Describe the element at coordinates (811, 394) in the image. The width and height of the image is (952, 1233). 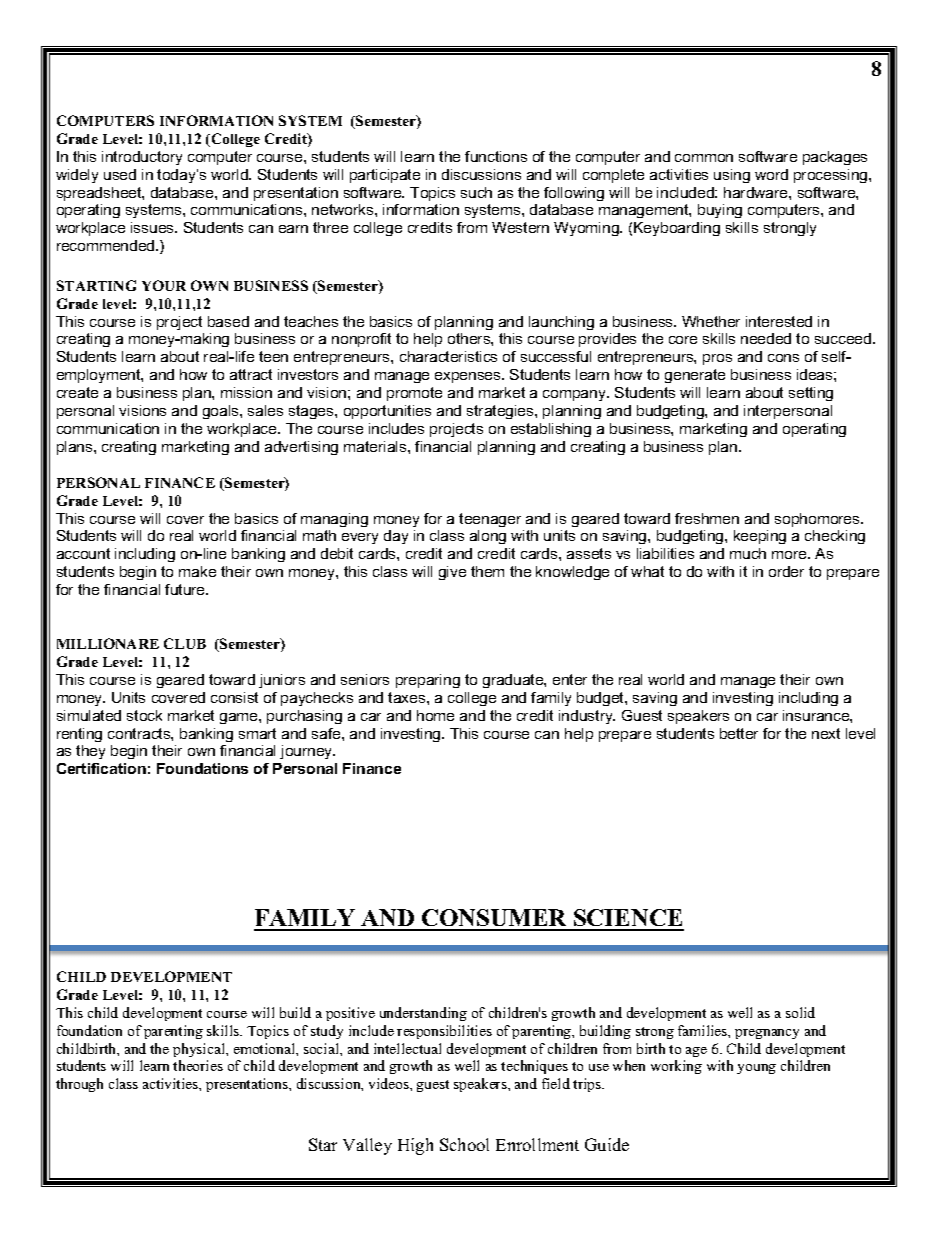
I see `setting` at that location.
